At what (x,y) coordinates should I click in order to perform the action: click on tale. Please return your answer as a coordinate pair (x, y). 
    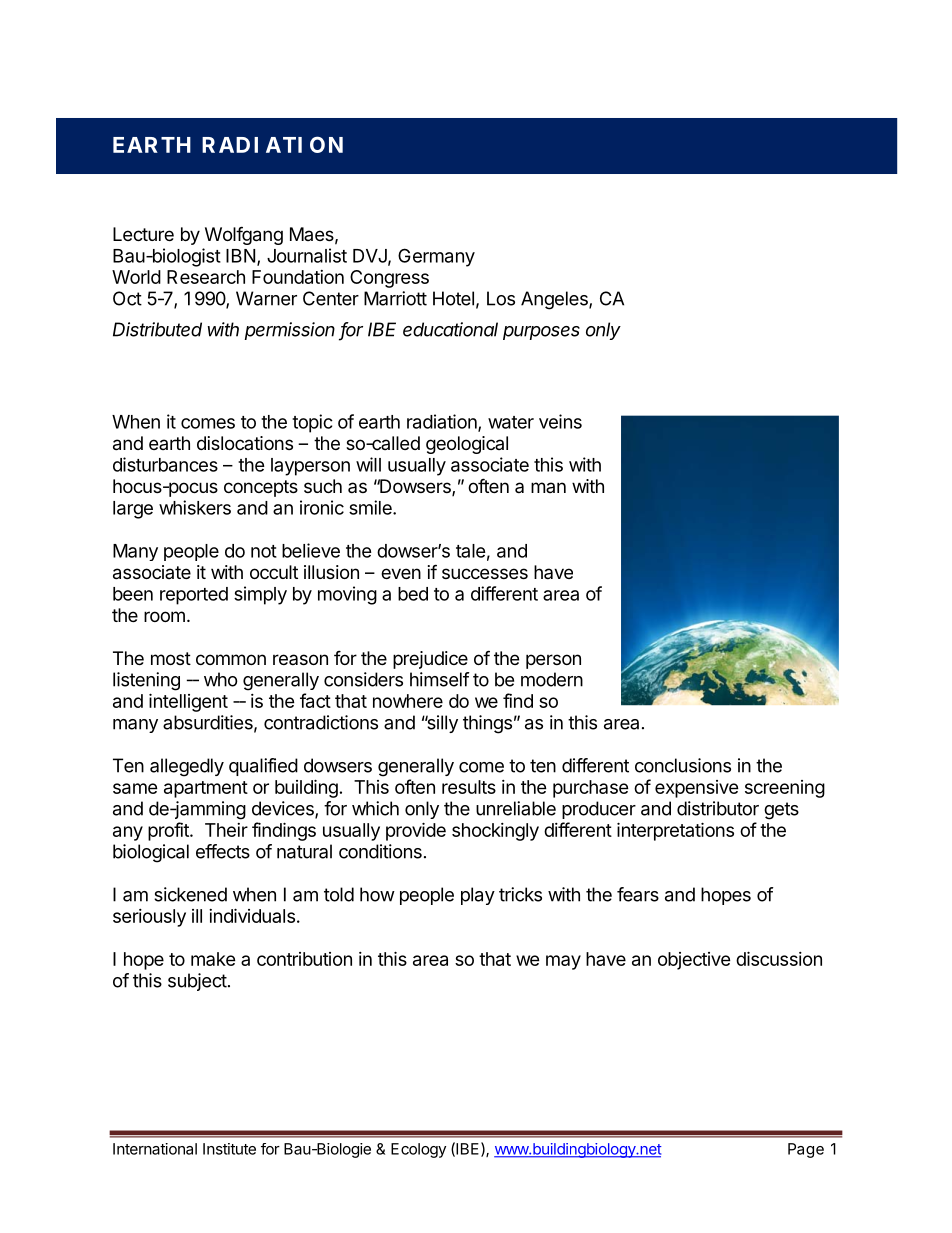
    Looking at the image, I should click on (471, 551).
